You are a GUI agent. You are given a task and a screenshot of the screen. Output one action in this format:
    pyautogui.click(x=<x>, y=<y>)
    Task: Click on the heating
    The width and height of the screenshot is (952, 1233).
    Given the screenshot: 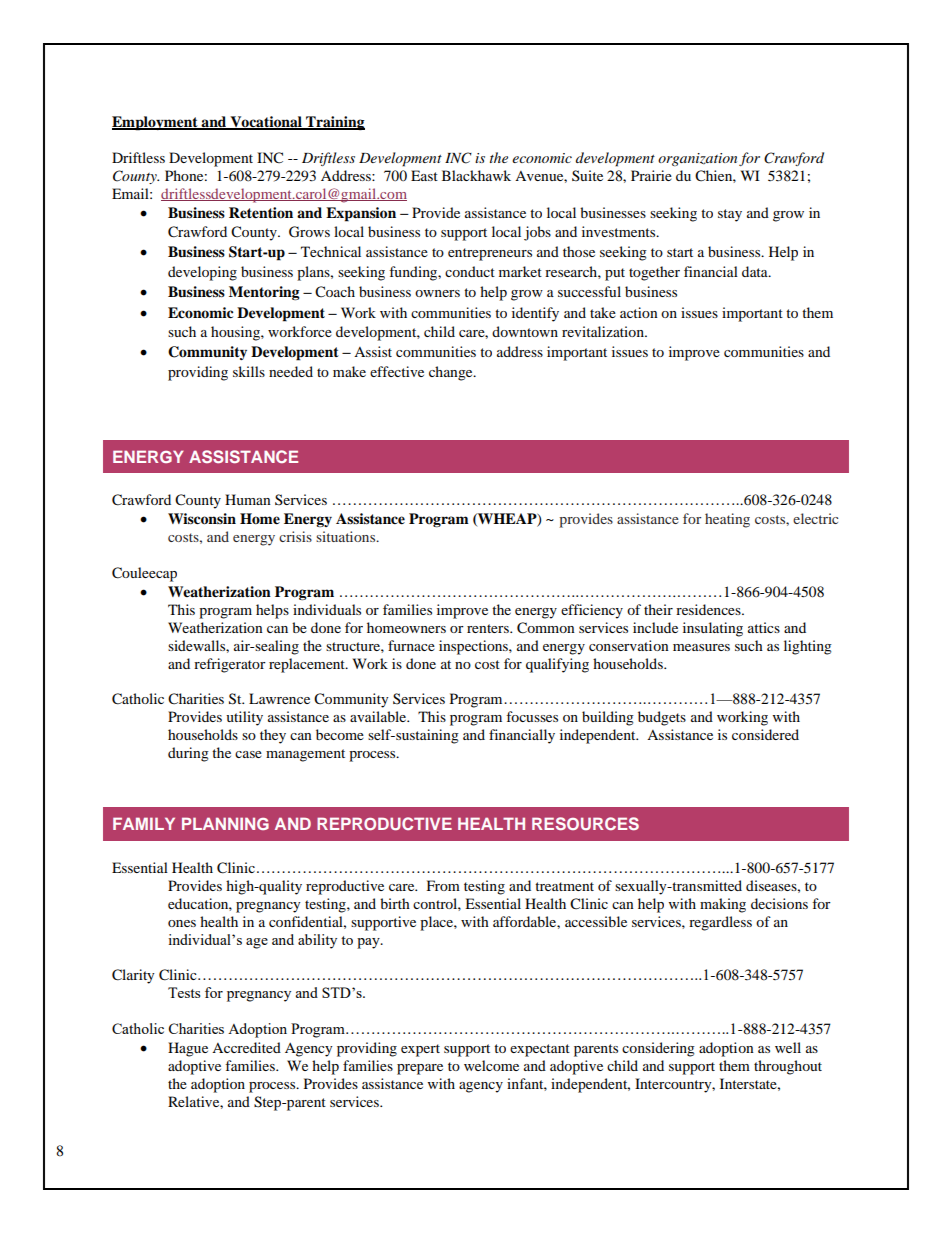 What is the action you would take?
    pyautogui.click(x=727, y=520)
